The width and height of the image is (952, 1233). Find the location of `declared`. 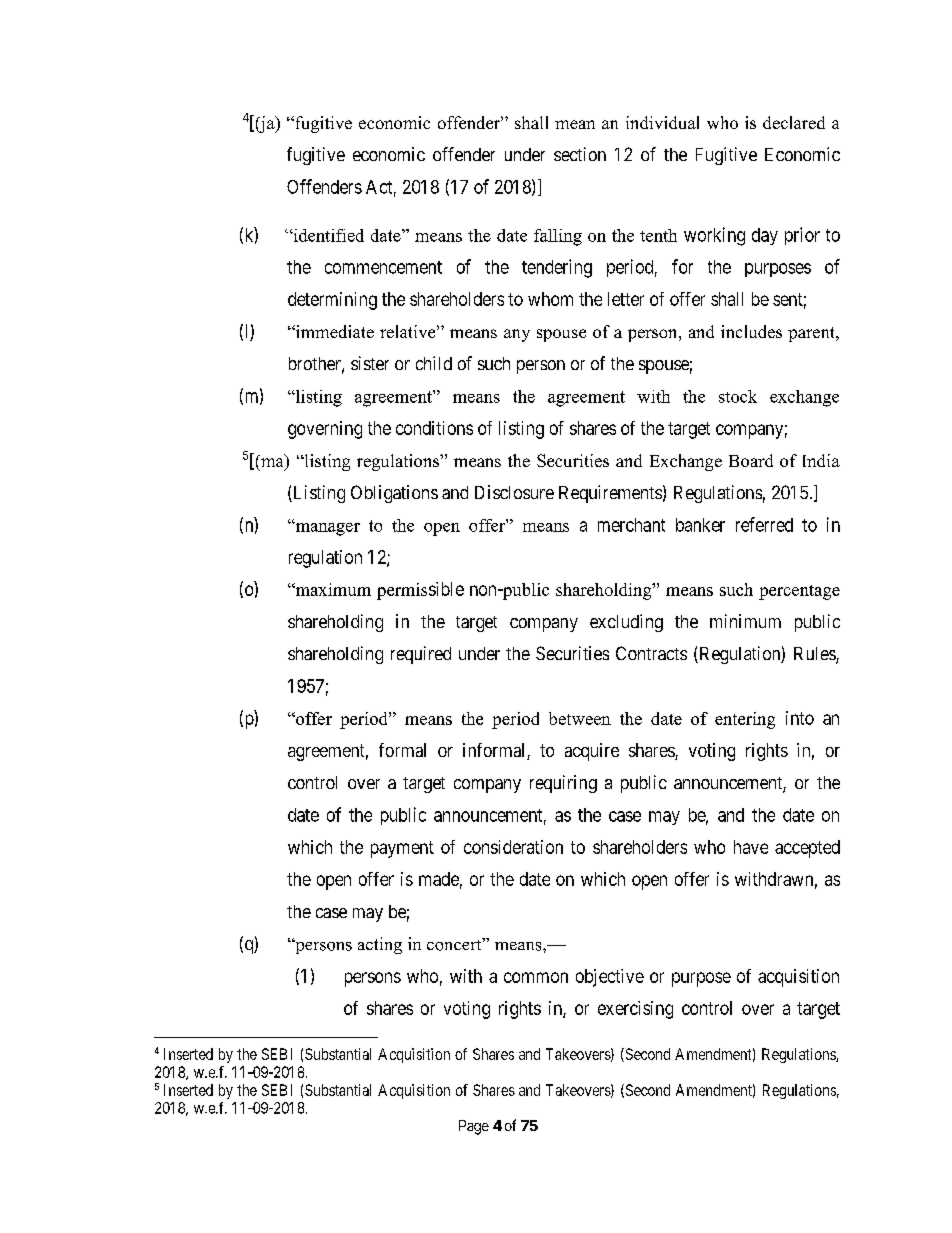

declared is located at coordinates (794, 122).
